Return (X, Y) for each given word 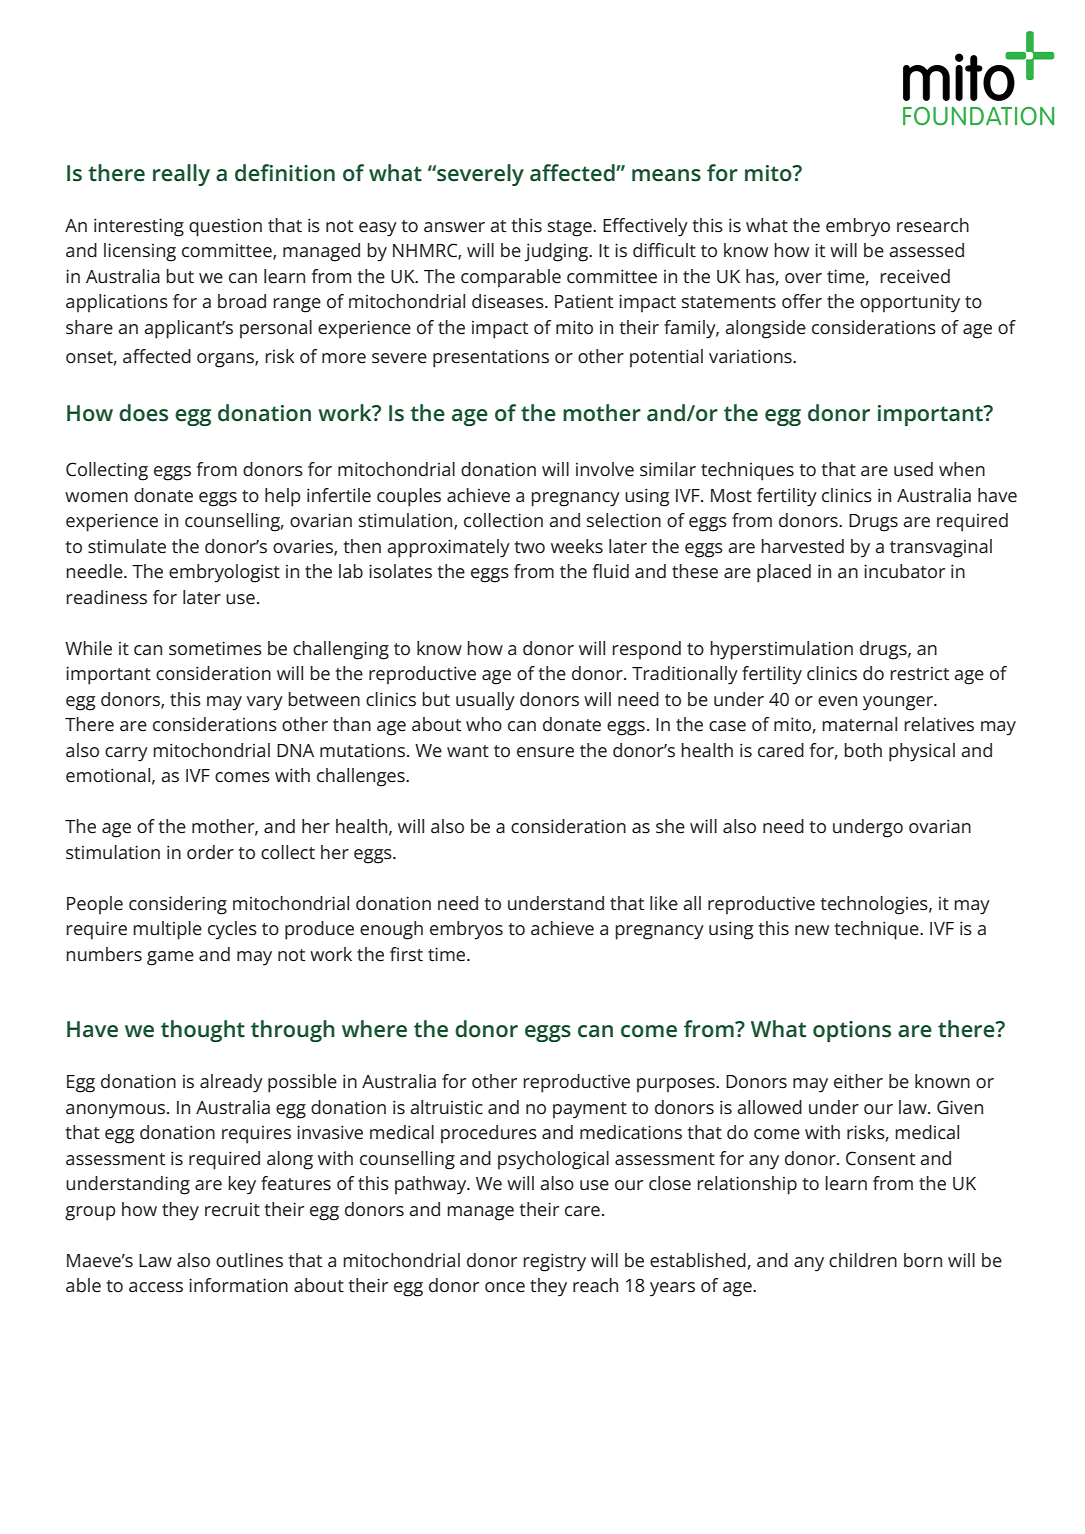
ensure (545, 752)
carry (126, 754)
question (225, 227)
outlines (249, 1260)
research (933, 225)
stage (571, 228)
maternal (859, 724)
